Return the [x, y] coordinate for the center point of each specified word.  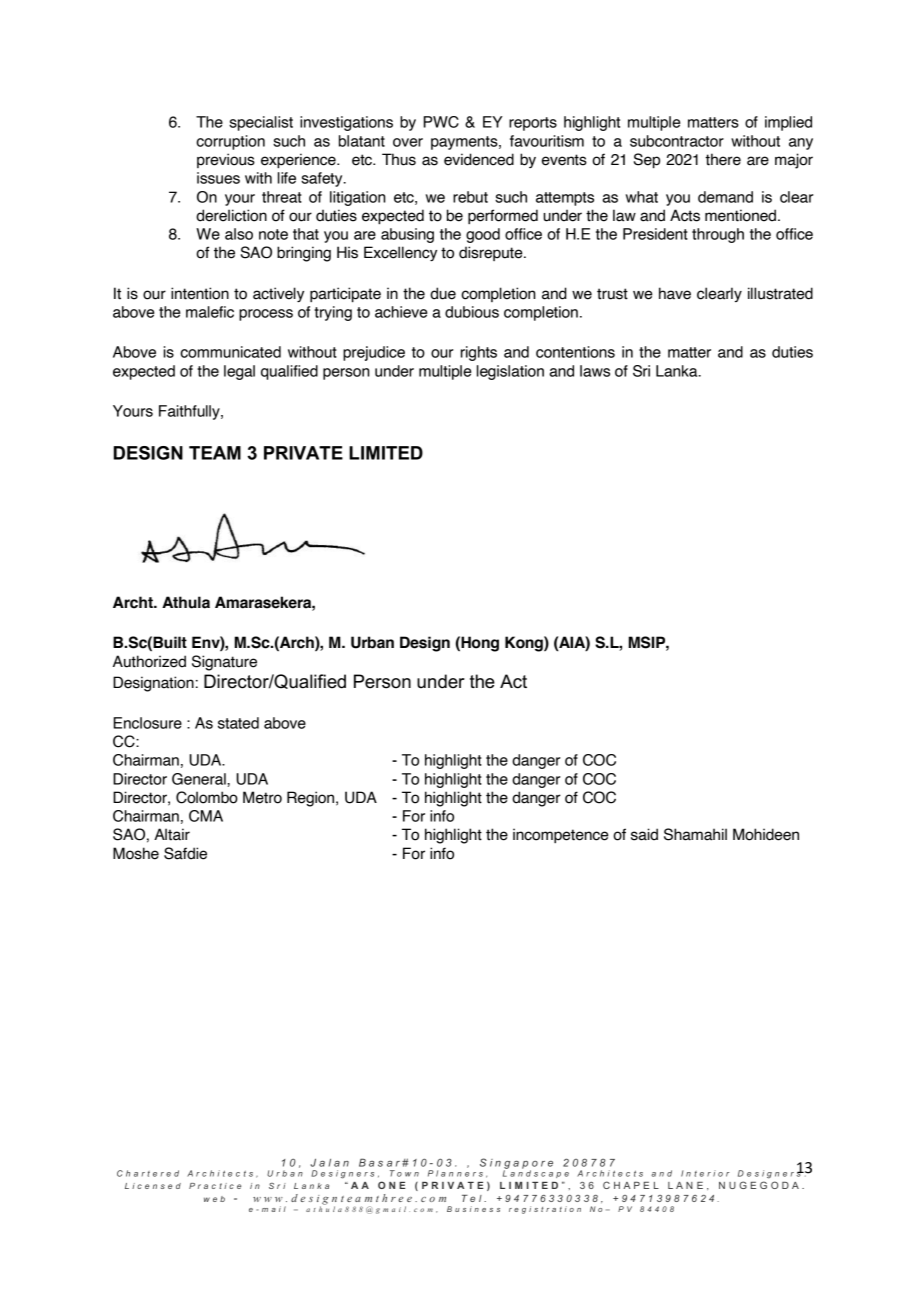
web [214, 1199]
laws [595, 371]
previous [226, 160]
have [675, 293]
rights [479, 353]
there [723, 159]
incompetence [561, 835]
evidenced [479, 159]
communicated [230, 352]
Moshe [136, 853]
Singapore [516, 1164]
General [200, 779]
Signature [224, 663]
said [644, 834]
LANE [685, 1185]
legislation [510, 372]
